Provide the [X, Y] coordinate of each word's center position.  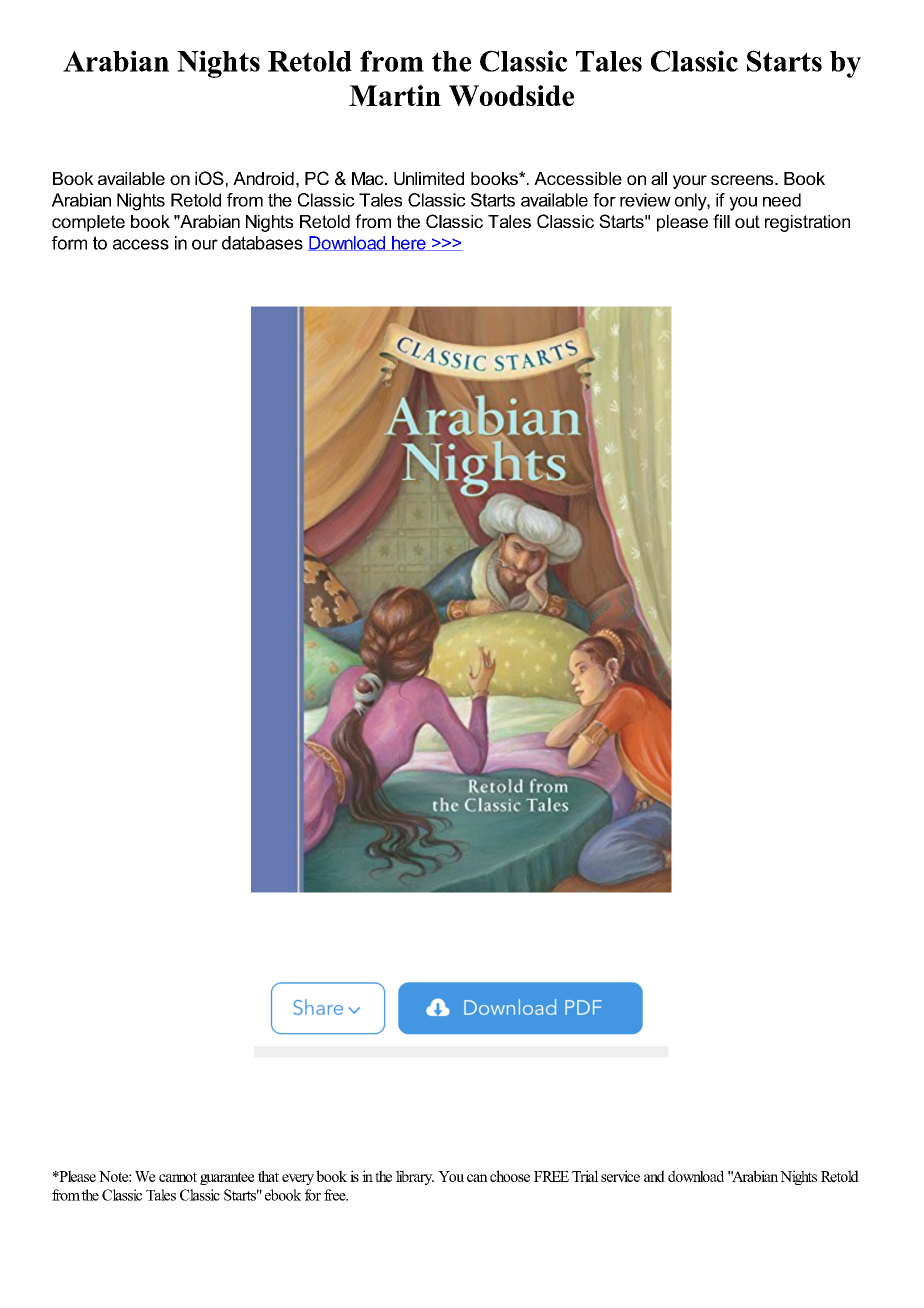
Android [263, 178]
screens [743, 180]
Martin [395, 95]
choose [510, 1176]
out [747, 221]
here [409, 243]
